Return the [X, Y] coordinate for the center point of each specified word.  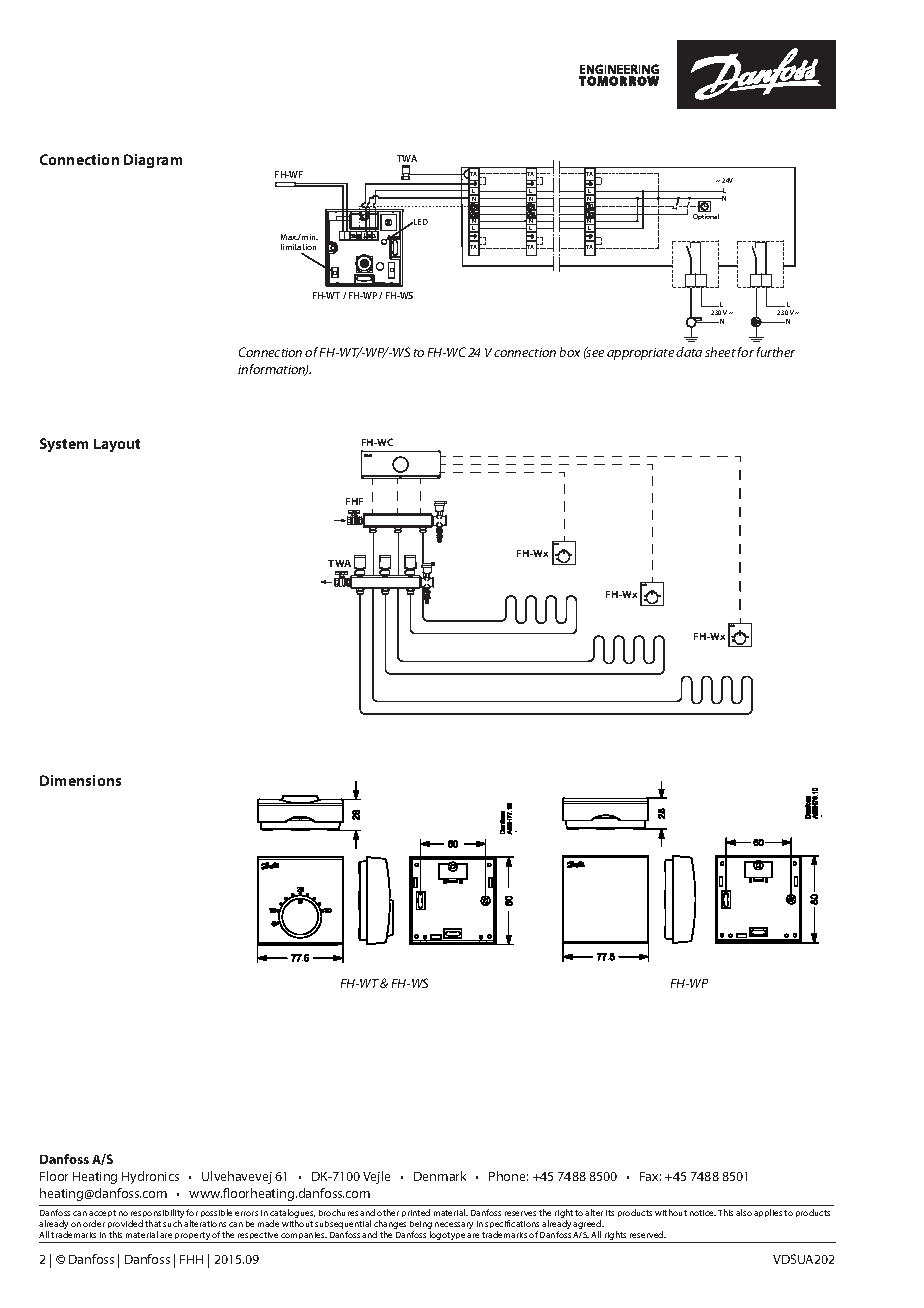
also [744, 1212]
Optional [706, 217]
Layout [117, 445]
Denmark [440, 1176]
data [689, 352]
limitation [298, 247]
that [153, 1223]
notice [703, 1213]
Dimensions [80, 780]
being [421, 1226]
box [570, 352]
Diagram [153, 161]
